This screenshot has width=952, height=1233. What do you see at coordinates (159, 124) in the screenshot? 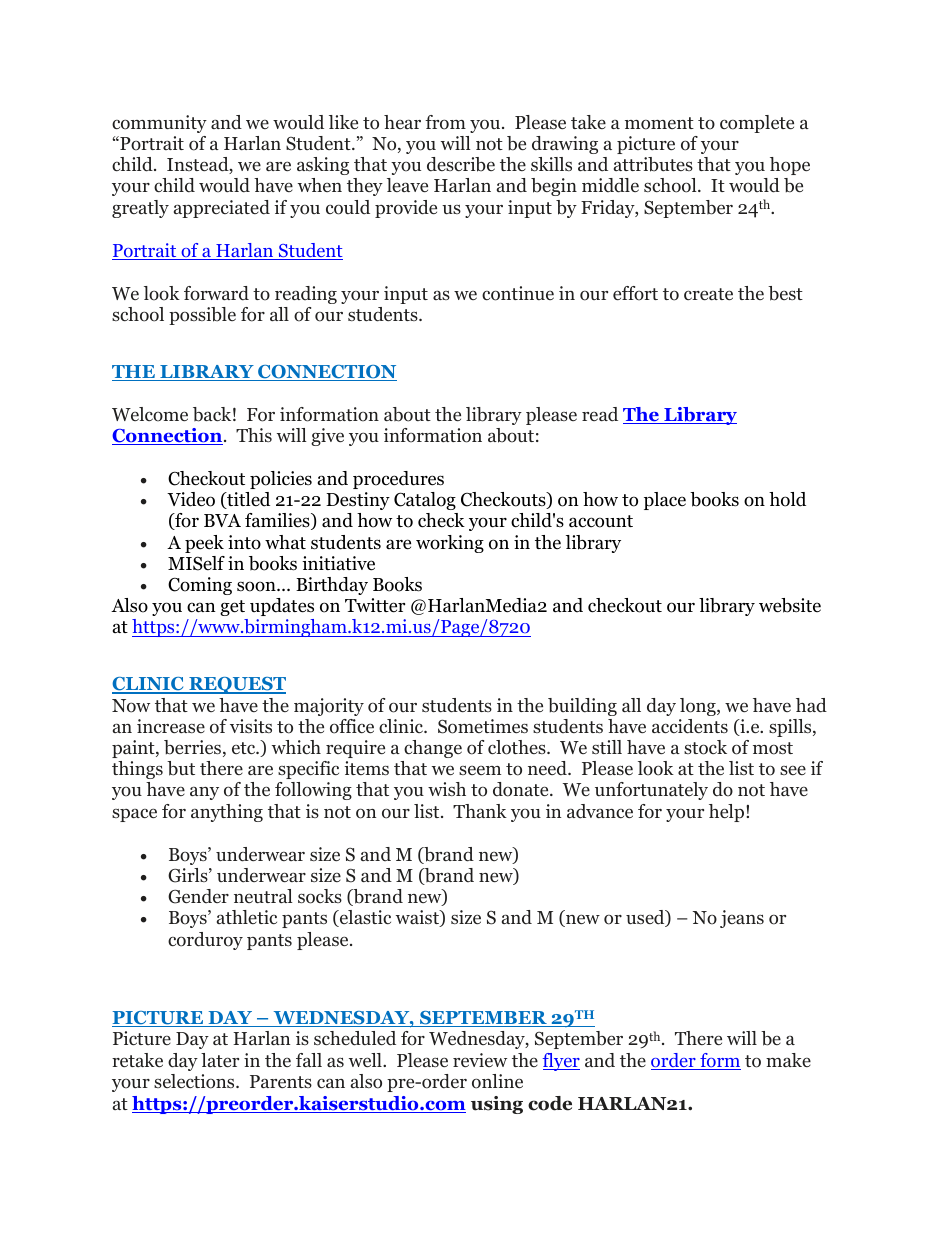
I see `community` at bounding box center [159, 124].
